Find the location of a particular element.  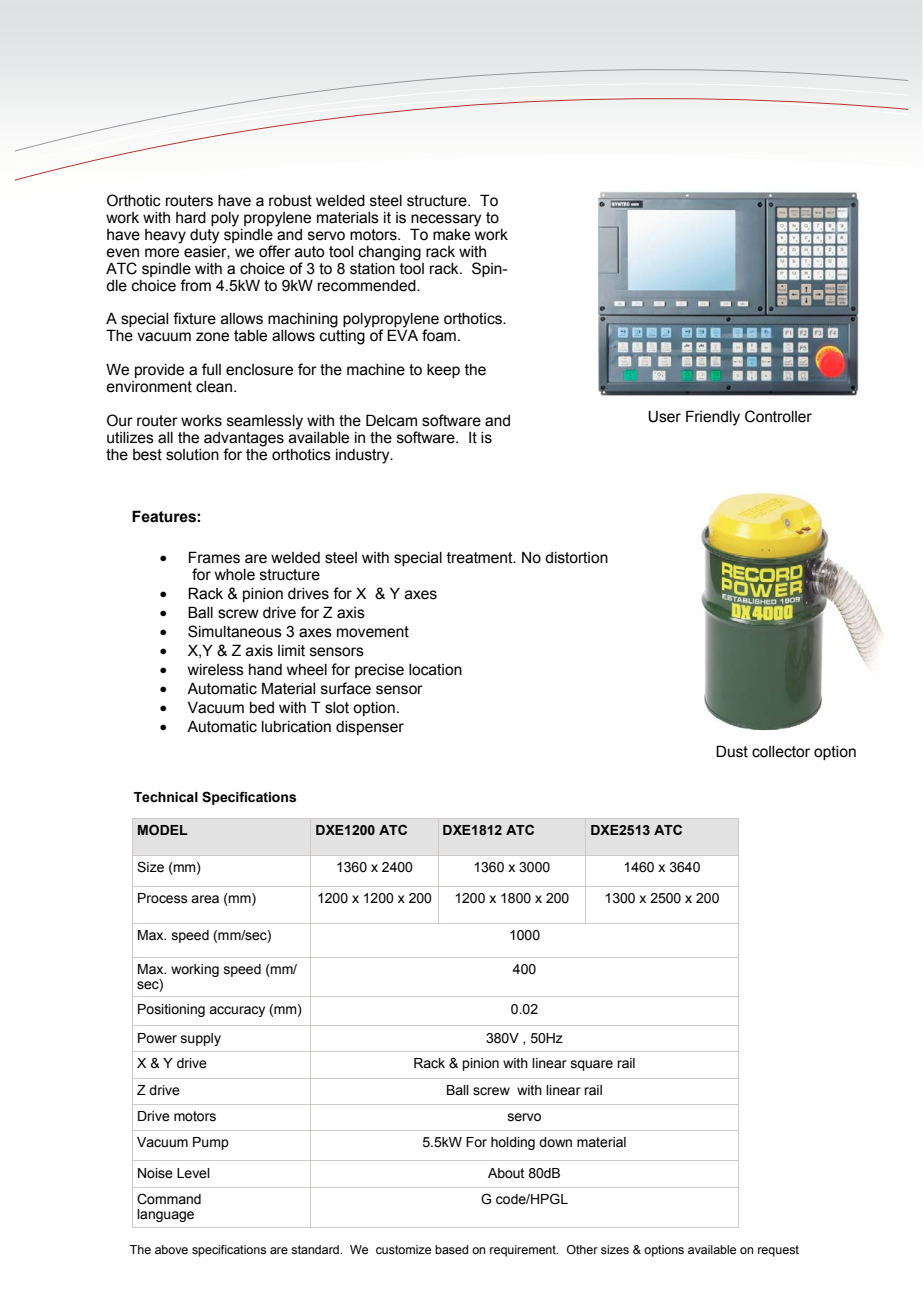

Friendly is located at coordinates (713, 418).
